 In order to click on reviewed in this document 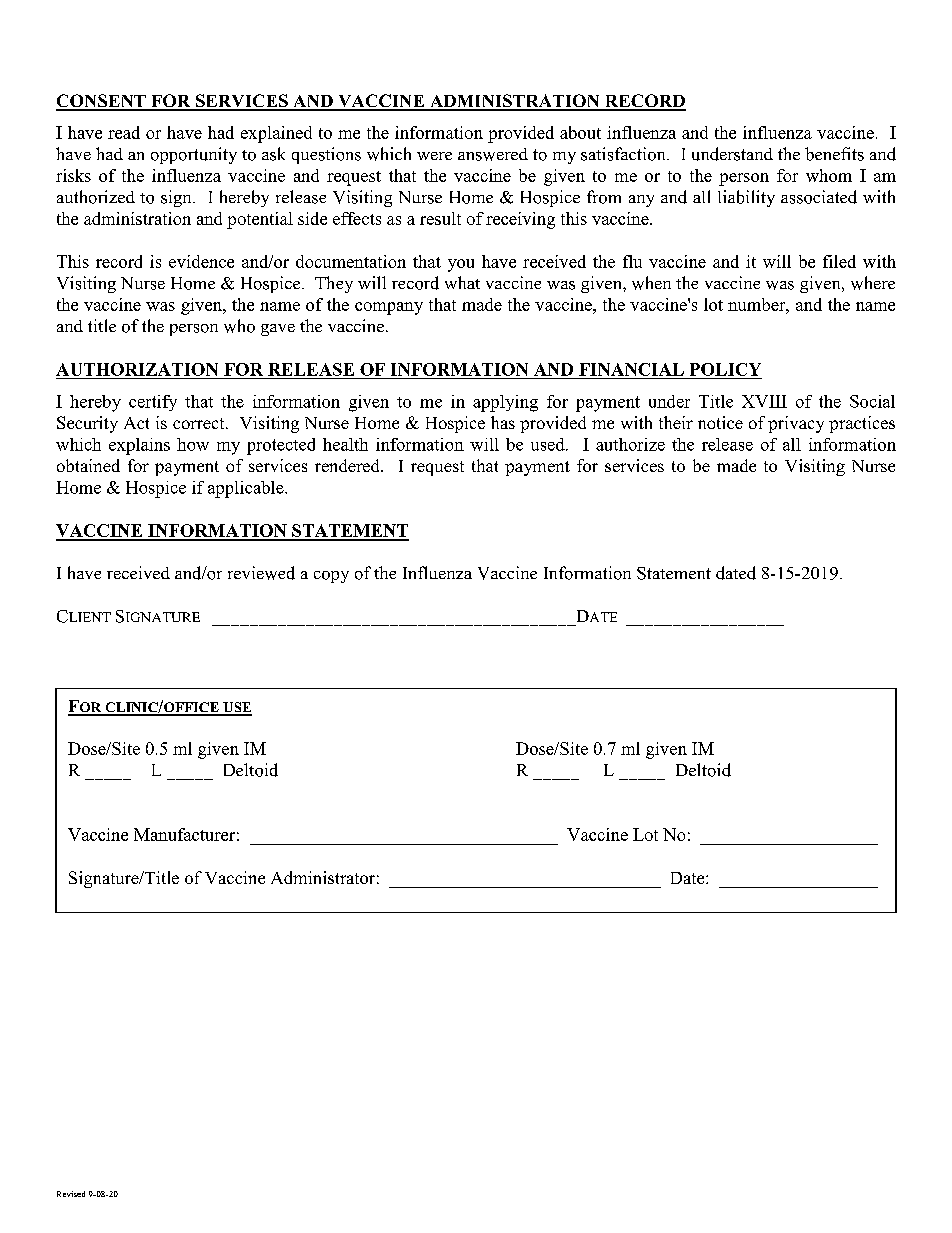, I will do `click(261, 573)`.
